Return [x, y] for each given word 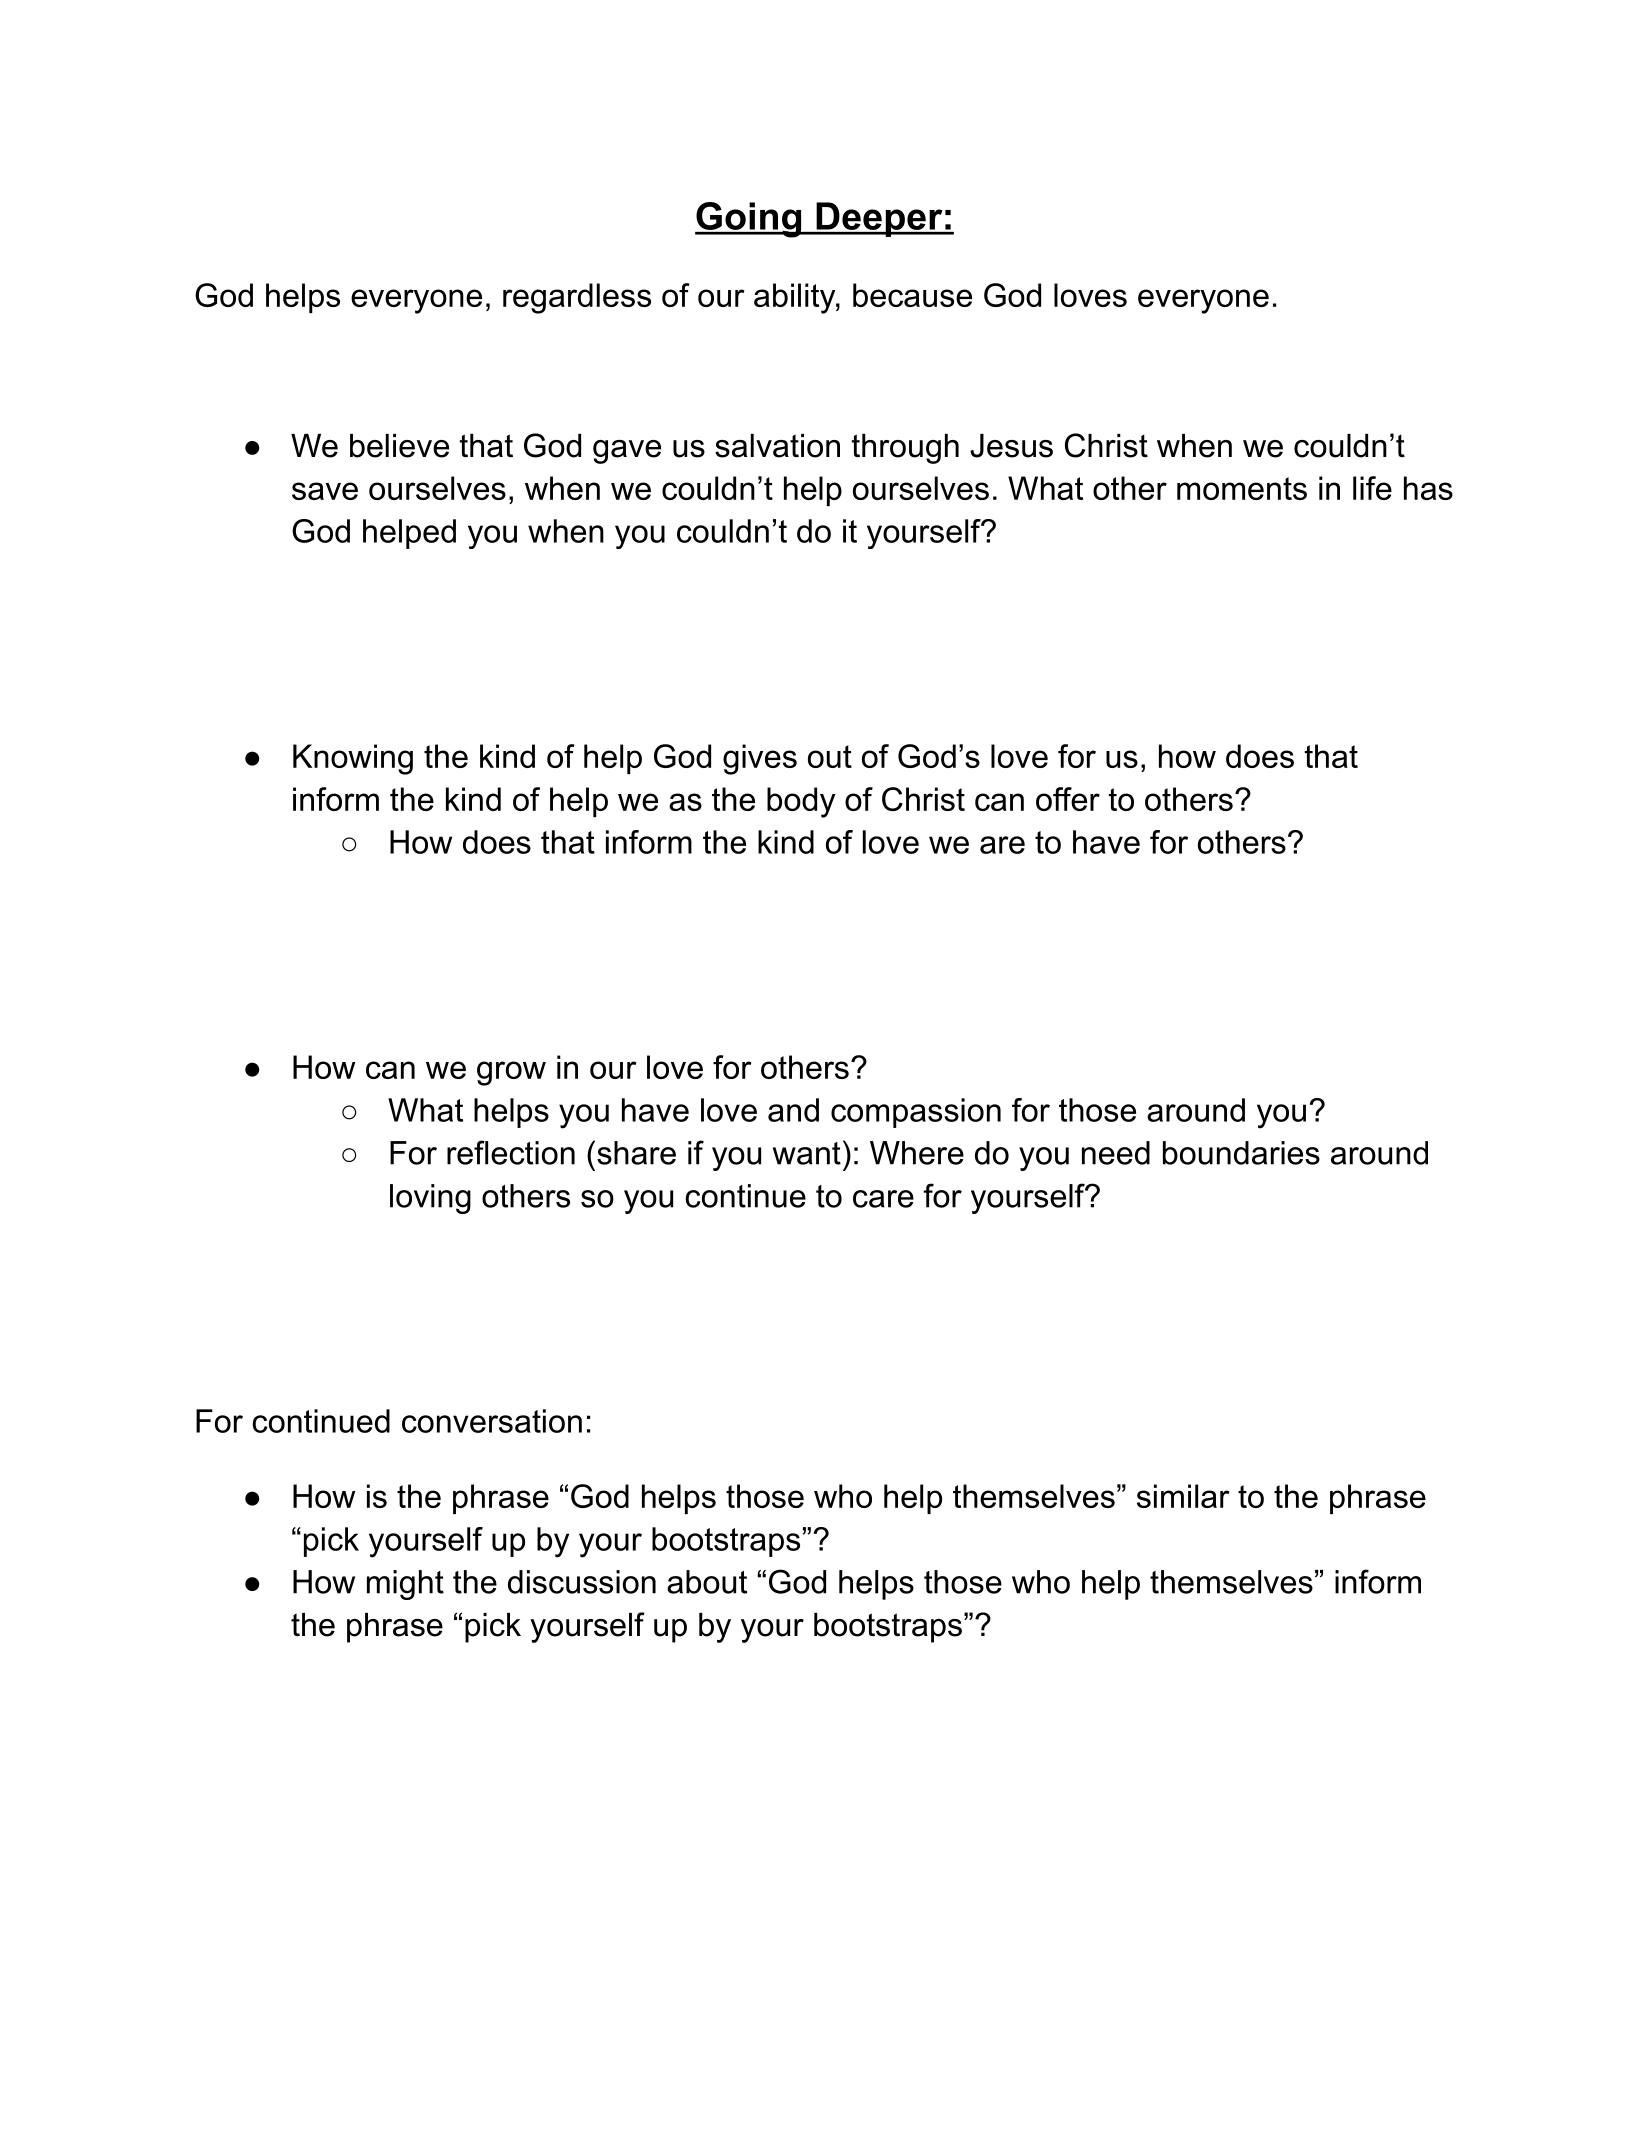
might [405, 1585]
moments [1242, 488]
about [707, 1582]
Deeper [879, 219]
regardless [577, 298]
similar [1183, 1496]
